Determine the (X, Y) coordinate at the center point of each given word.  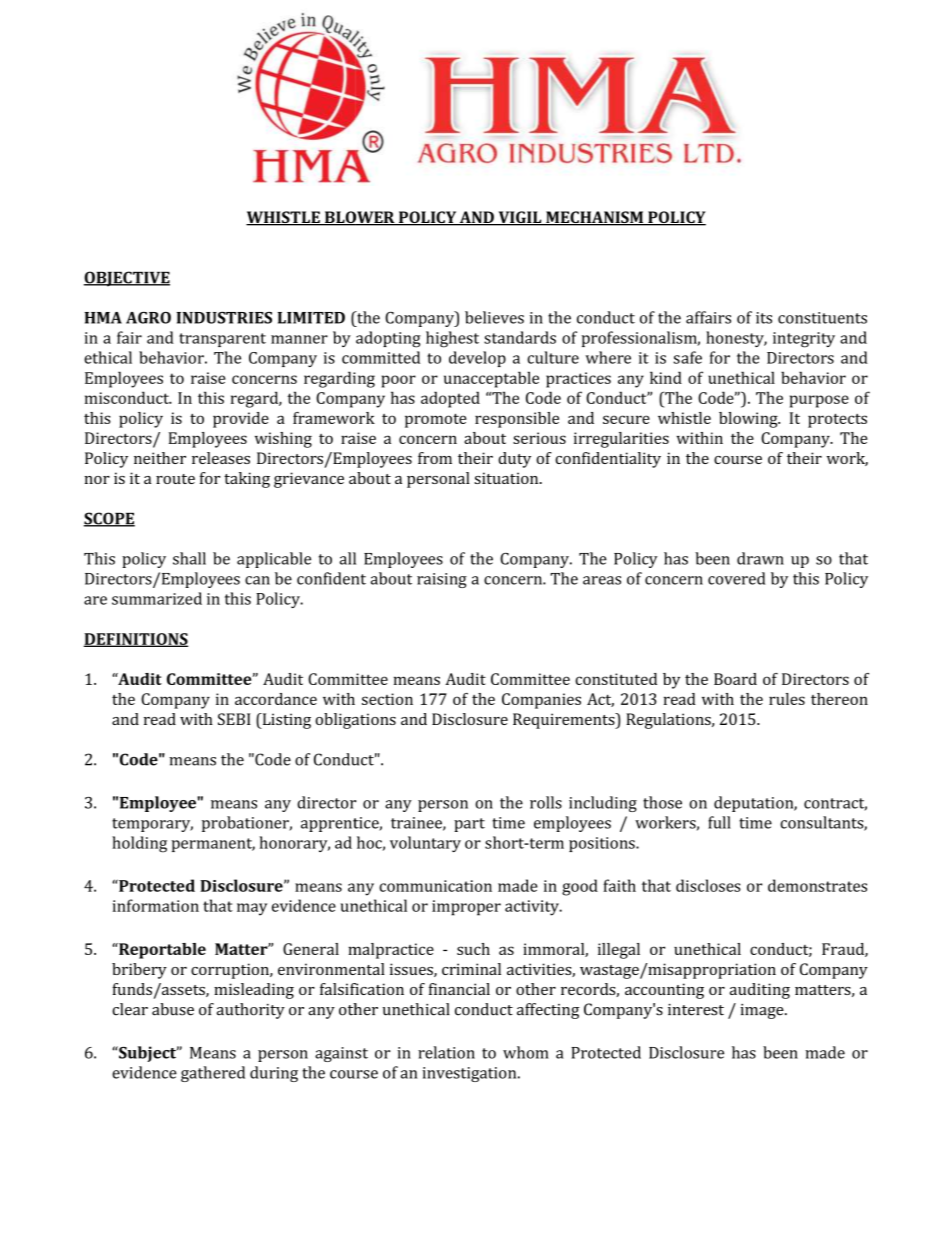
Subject (148, 1054)
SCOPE (109, 519)
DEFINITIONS (136, 640)
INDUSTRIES (224, 318)
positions (603, 844)
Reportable (161, 951)
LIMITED (311, 318)
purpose (819, 401)
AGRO (148, 318)
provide (241, 420)
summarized (157, 598)
